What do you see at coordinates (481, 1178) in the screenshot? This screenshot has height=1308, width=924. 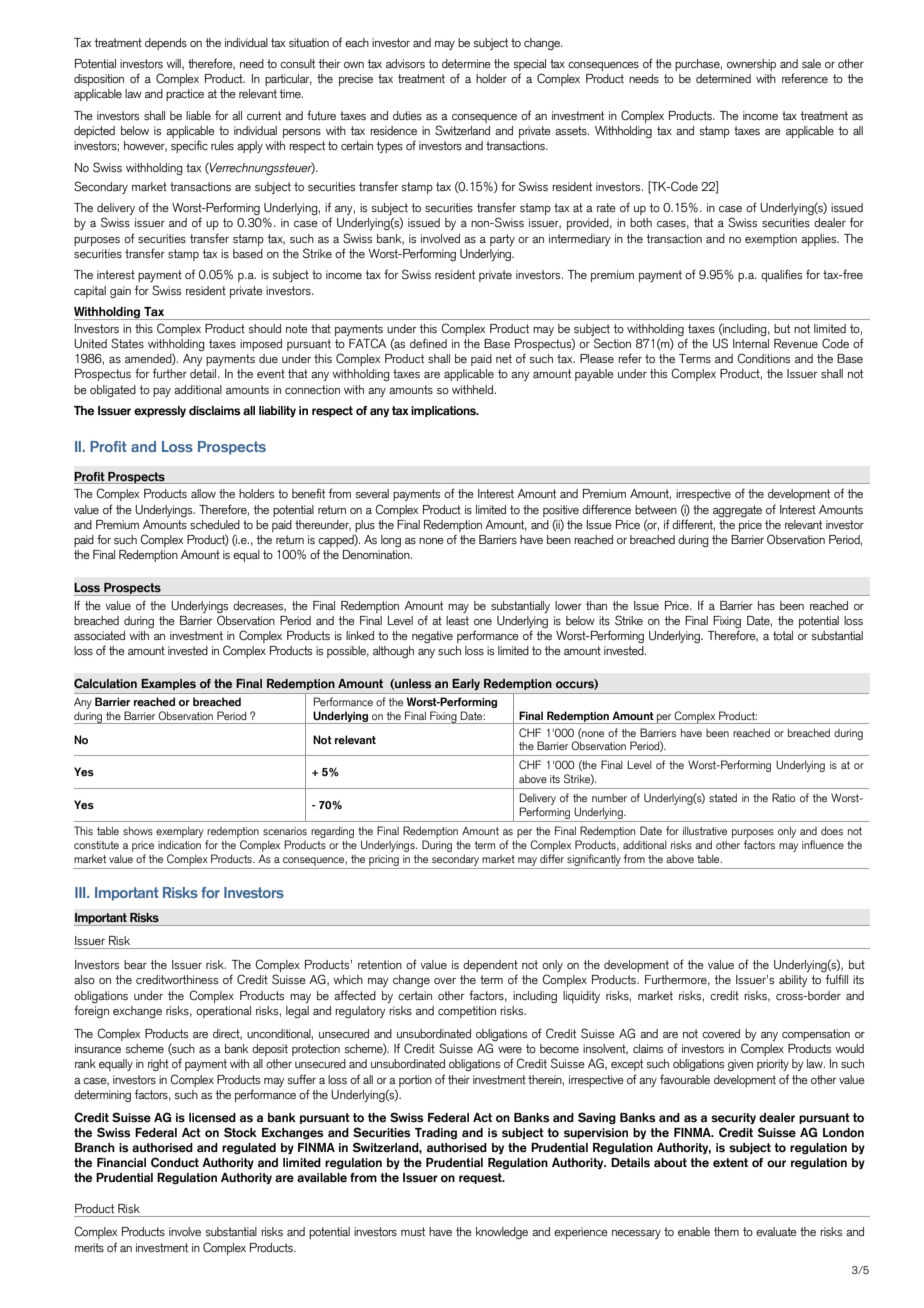 I see `request` at bounding box center [481, 1178].
